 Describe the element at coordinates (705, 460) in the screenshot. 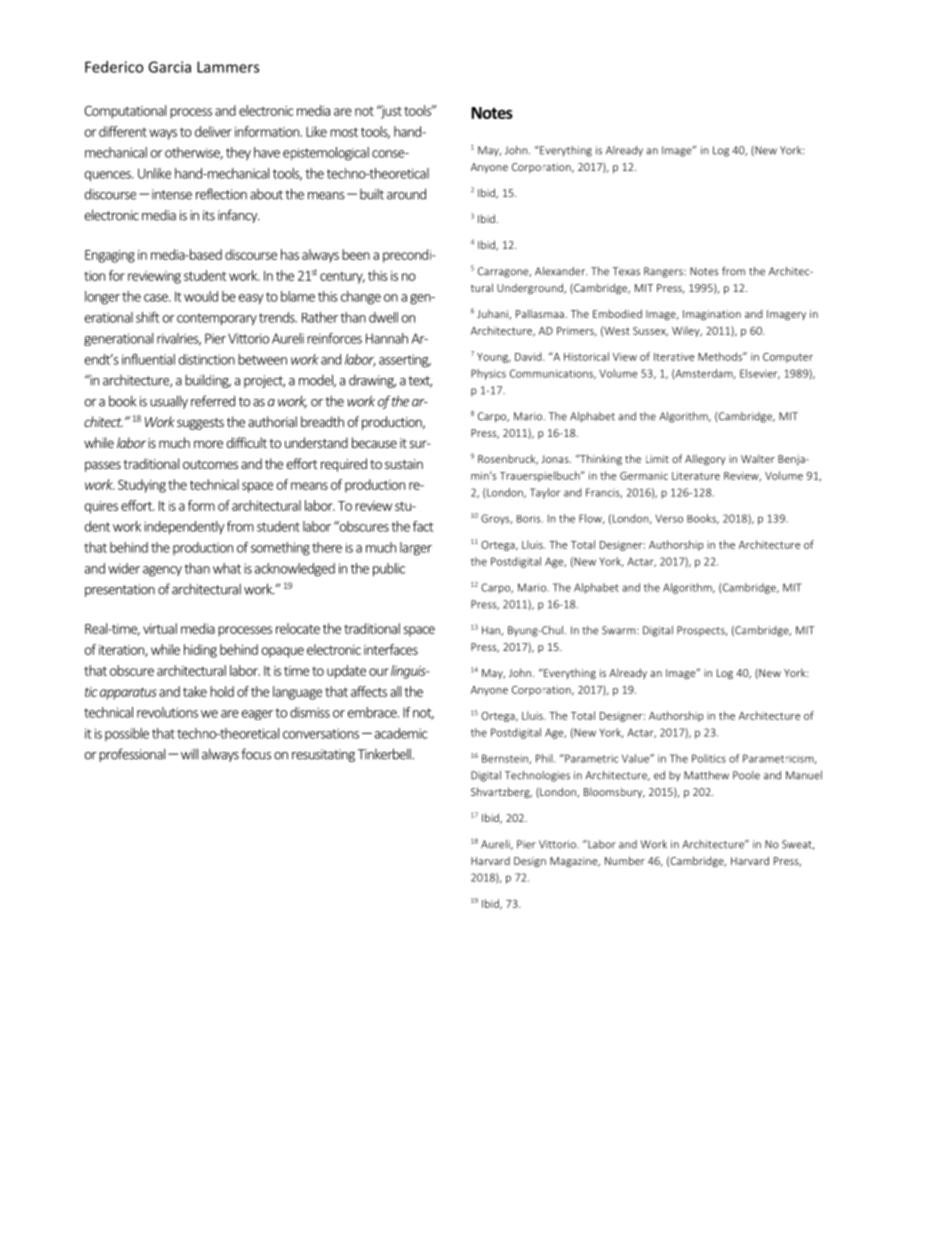

I see `Allegory` at that location.
